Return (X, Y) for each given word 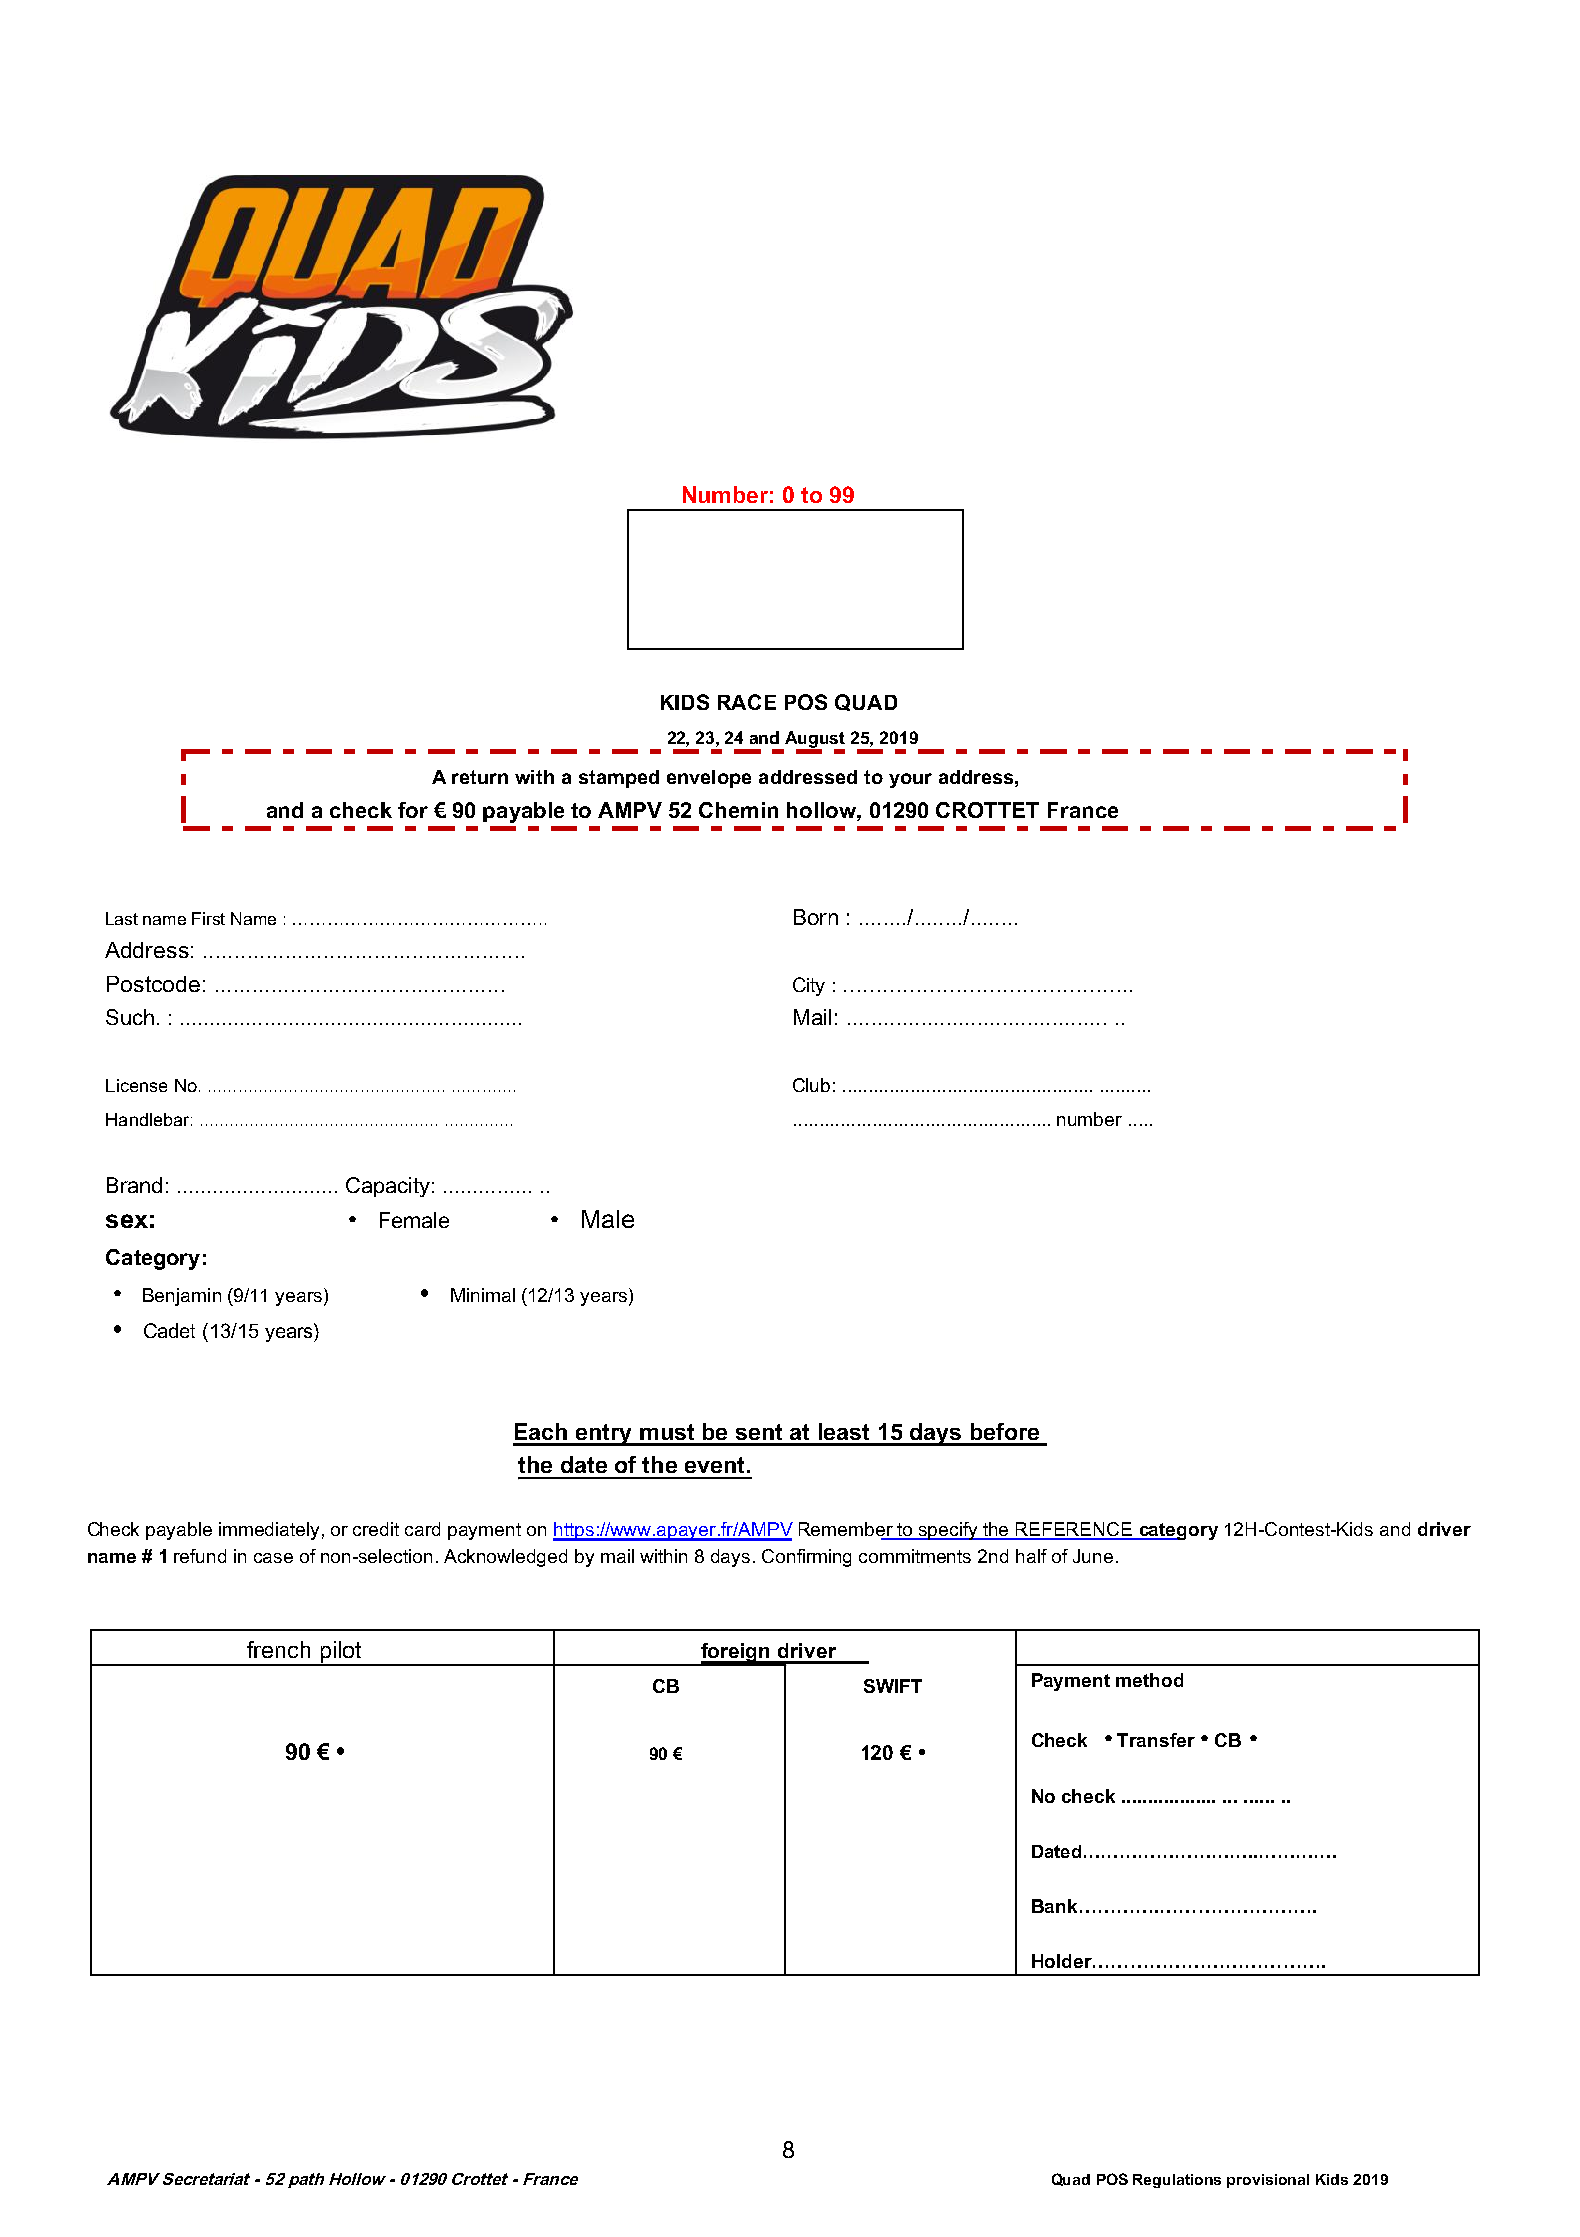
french (278, 1649)
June (1093, 1556)
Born (816, 917)
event (714, 1465)
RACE (747, 702)
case (273, 1558)
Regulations (1177, 2181)
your (910, 780)
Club (811, 1085)
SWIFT (893, 1686)
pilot (341, 1653)
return (480, 777)
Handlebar (147, 1119)
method (1149, 1680)
